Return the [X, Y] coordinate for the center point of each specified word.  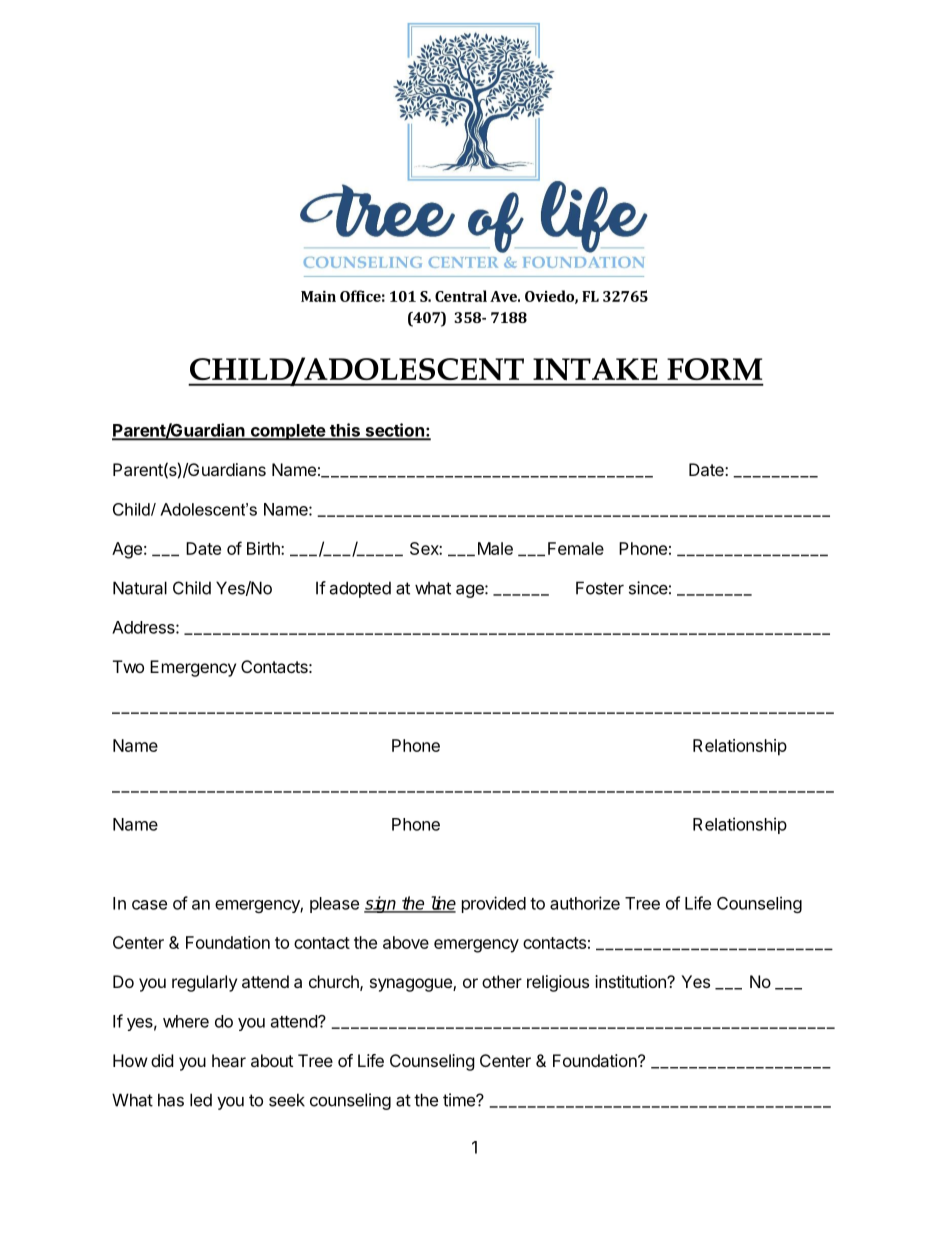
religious [558, 983]
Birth [264, 548]
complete [287, 432]
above [406, 942]
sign [381, 904]
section [394, 431]
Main [318, 296]
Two [128, 666]
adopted [360, 589]
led [201, 1100]
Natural [140, 588]
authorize [585, 903]
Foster [600, 588]
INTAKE [595, 369]
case [149, 905]
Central [461, 296]
